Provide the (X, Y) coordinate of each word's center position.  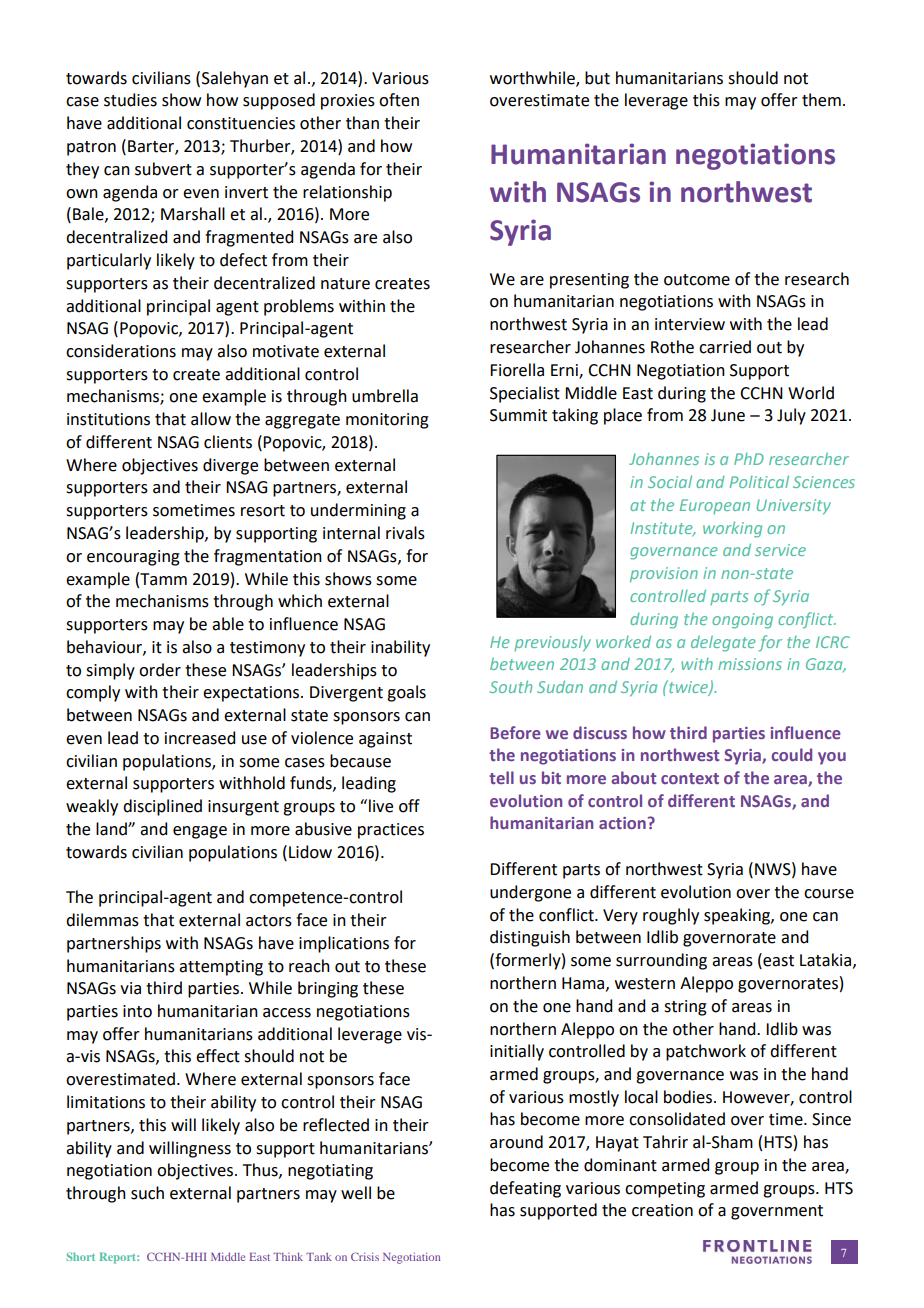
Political (759, 481)
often (399, 100)
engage (200, 832)
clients (228, 442)
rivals (405, 533)
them (821, 100)
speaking (738, 916)
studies (130, 100)
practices (391, 831)
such (147, 1193)
